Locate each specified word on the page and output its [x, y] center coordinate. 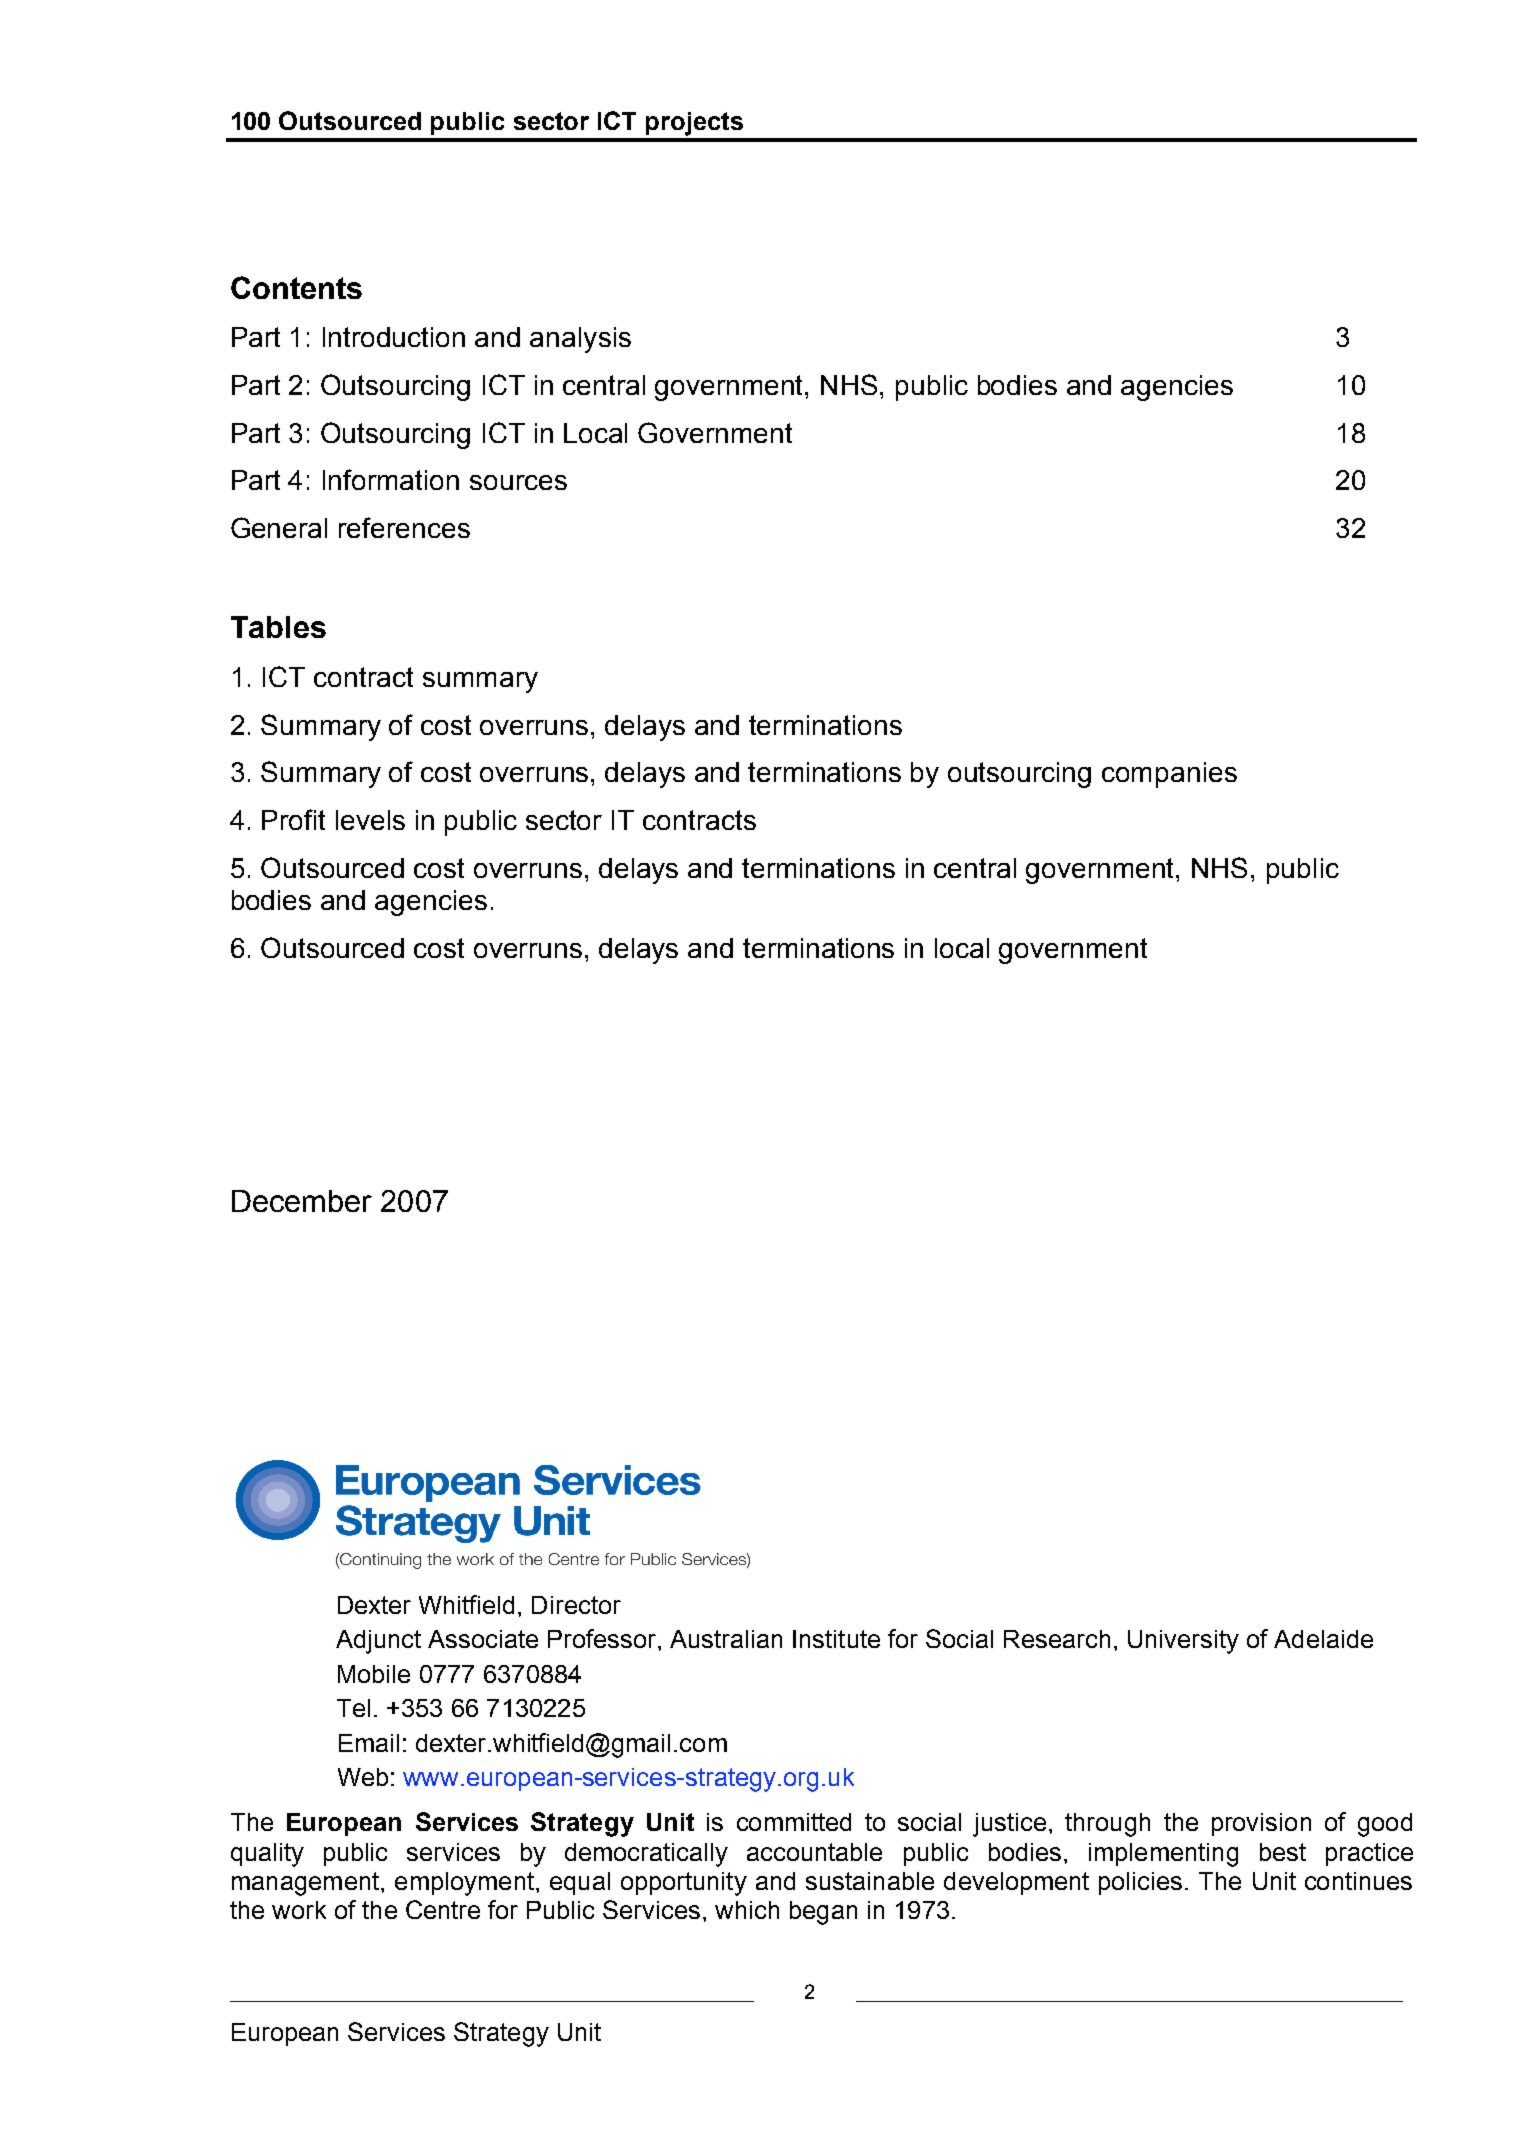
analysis [580, 340]
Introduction [394, 337]
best [1283, 1852]
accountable [814, 1852]
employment [464, 1884]
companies [1169, 775]
